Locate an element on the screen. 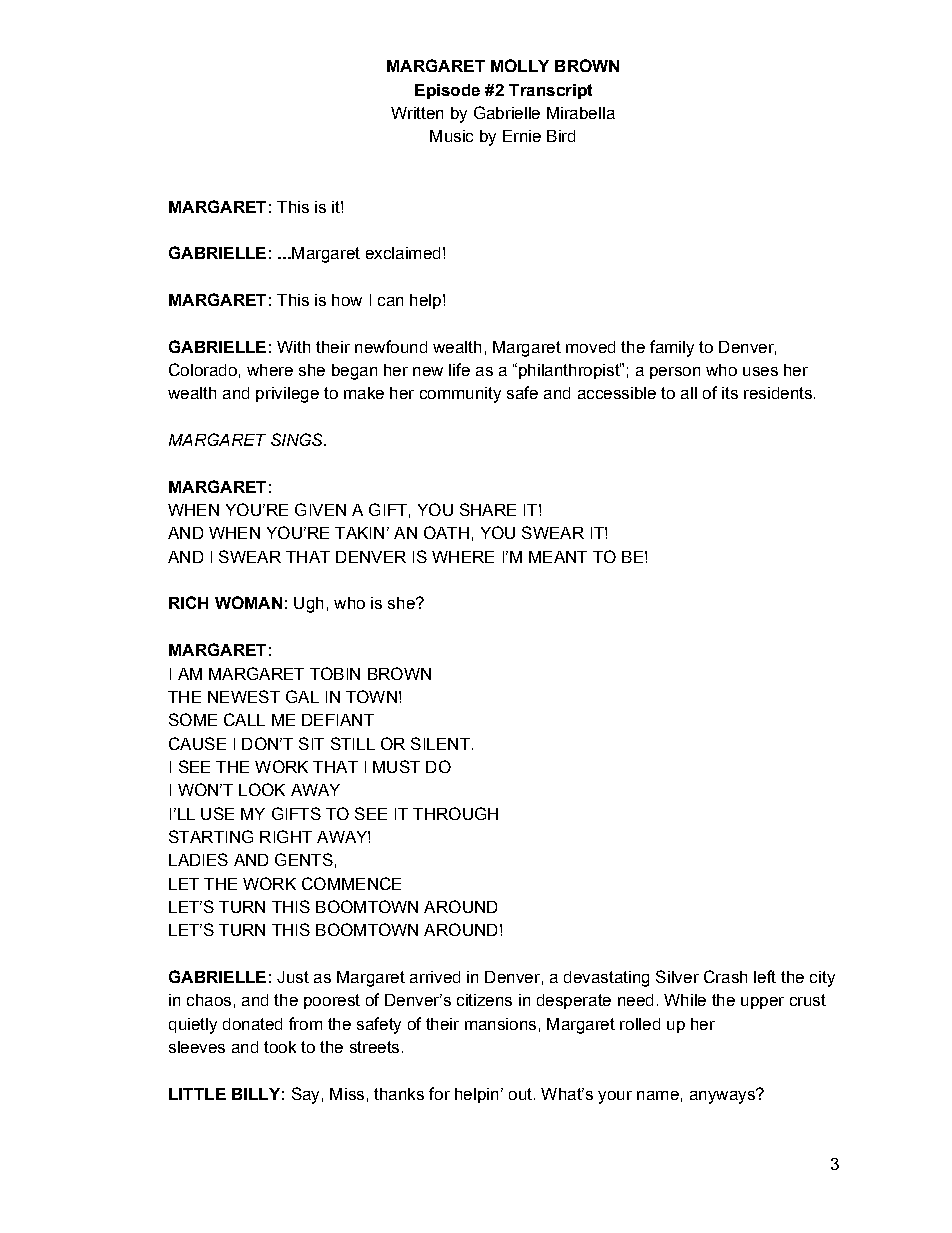 The height and width of the screenshot is (1233, 952). out is located at coordinates (520, 1094).
